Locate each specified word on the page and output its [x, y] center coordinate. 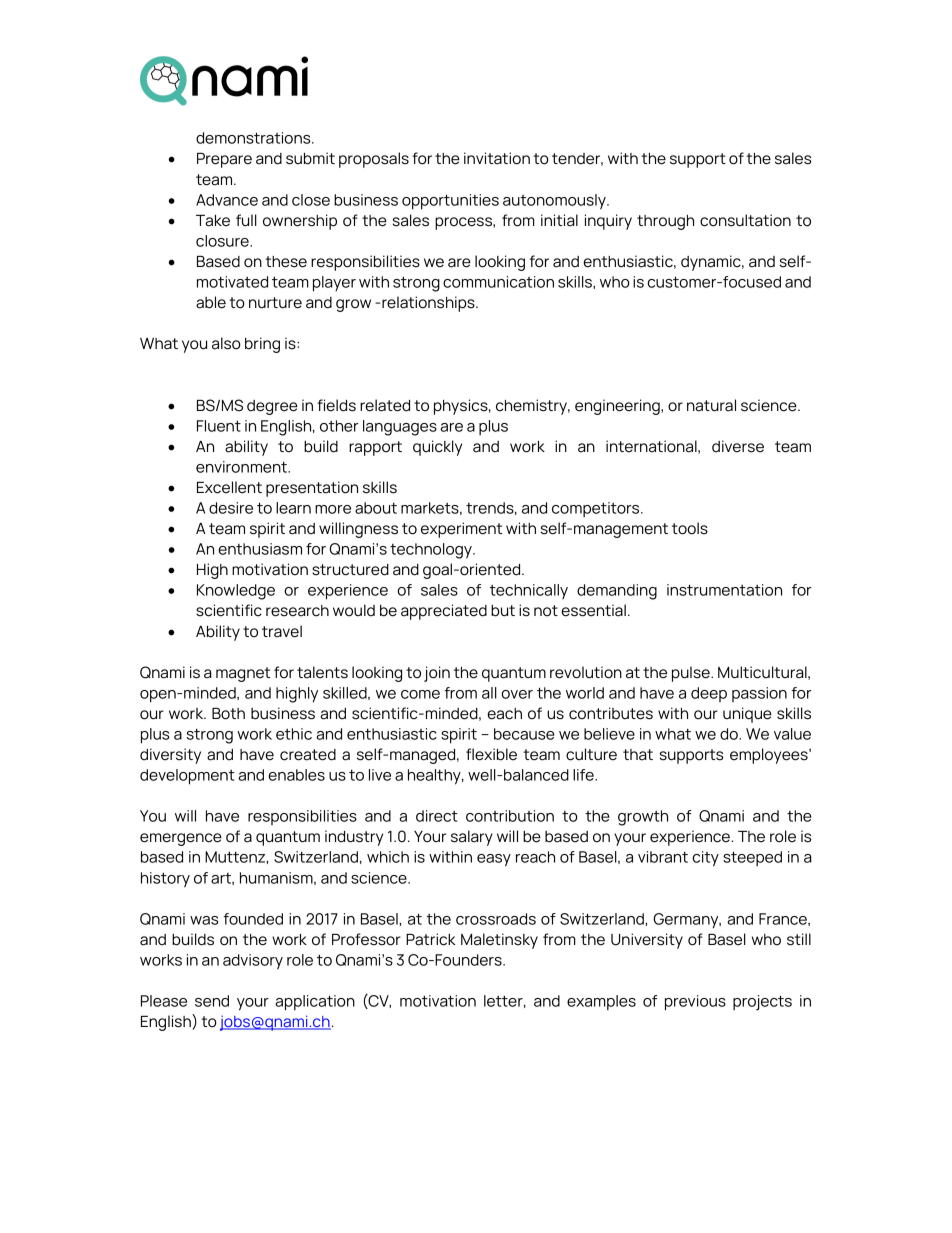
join [437, 674]
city [705, 859]
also [226, 343]
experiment [461, 530]
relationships [429, 304]
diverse [738, 446]
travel [282, 631]
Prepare [224, 160]
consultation [745, 220]
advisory [253, 962]
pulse [692, 674]
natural [711, 405]
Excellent [229, 487]
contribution [510, 816]
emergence [181, 839]
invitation [497, 158]
